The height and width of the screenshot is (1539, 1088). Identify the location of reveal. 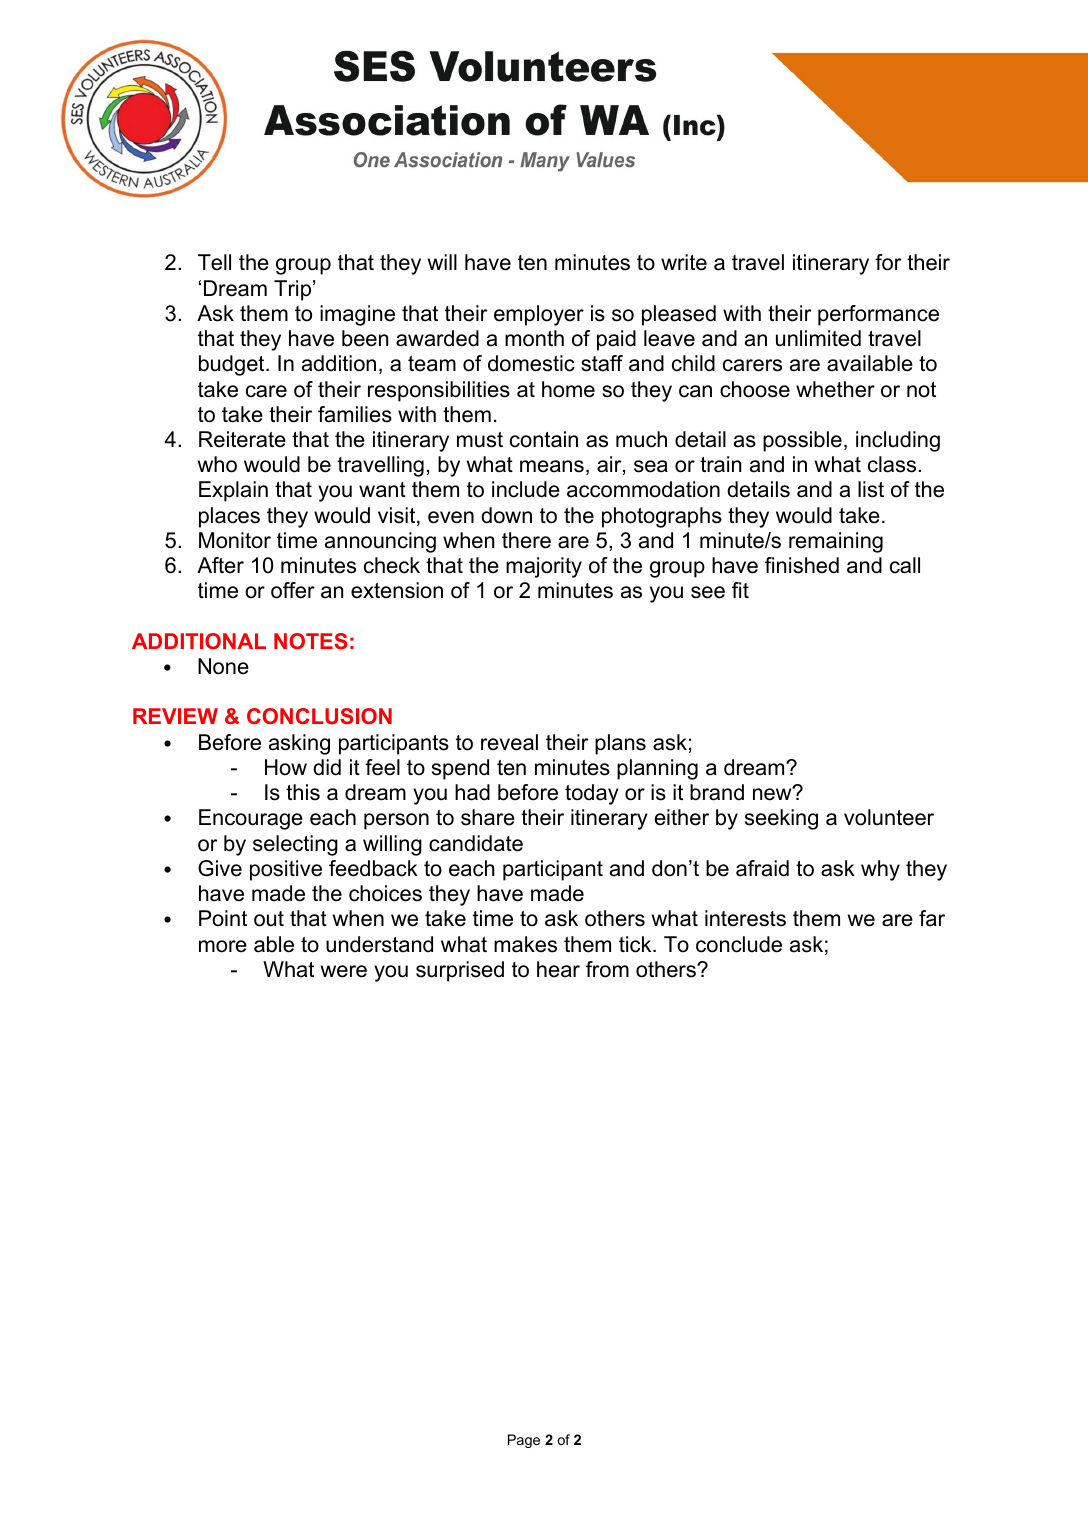
(509, 742).
